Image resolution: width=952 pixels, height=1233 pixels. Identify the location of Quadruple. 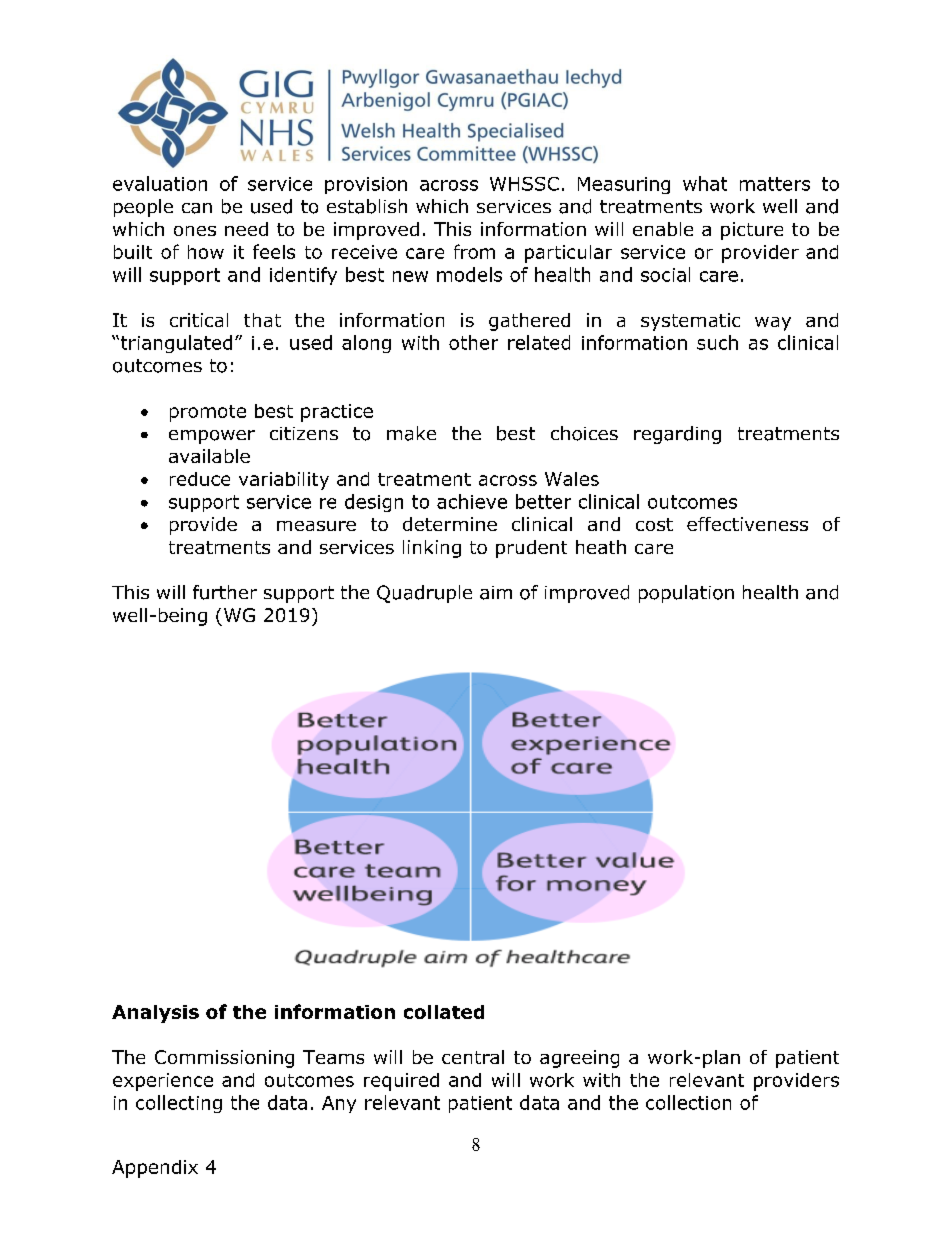
(424, 594).
